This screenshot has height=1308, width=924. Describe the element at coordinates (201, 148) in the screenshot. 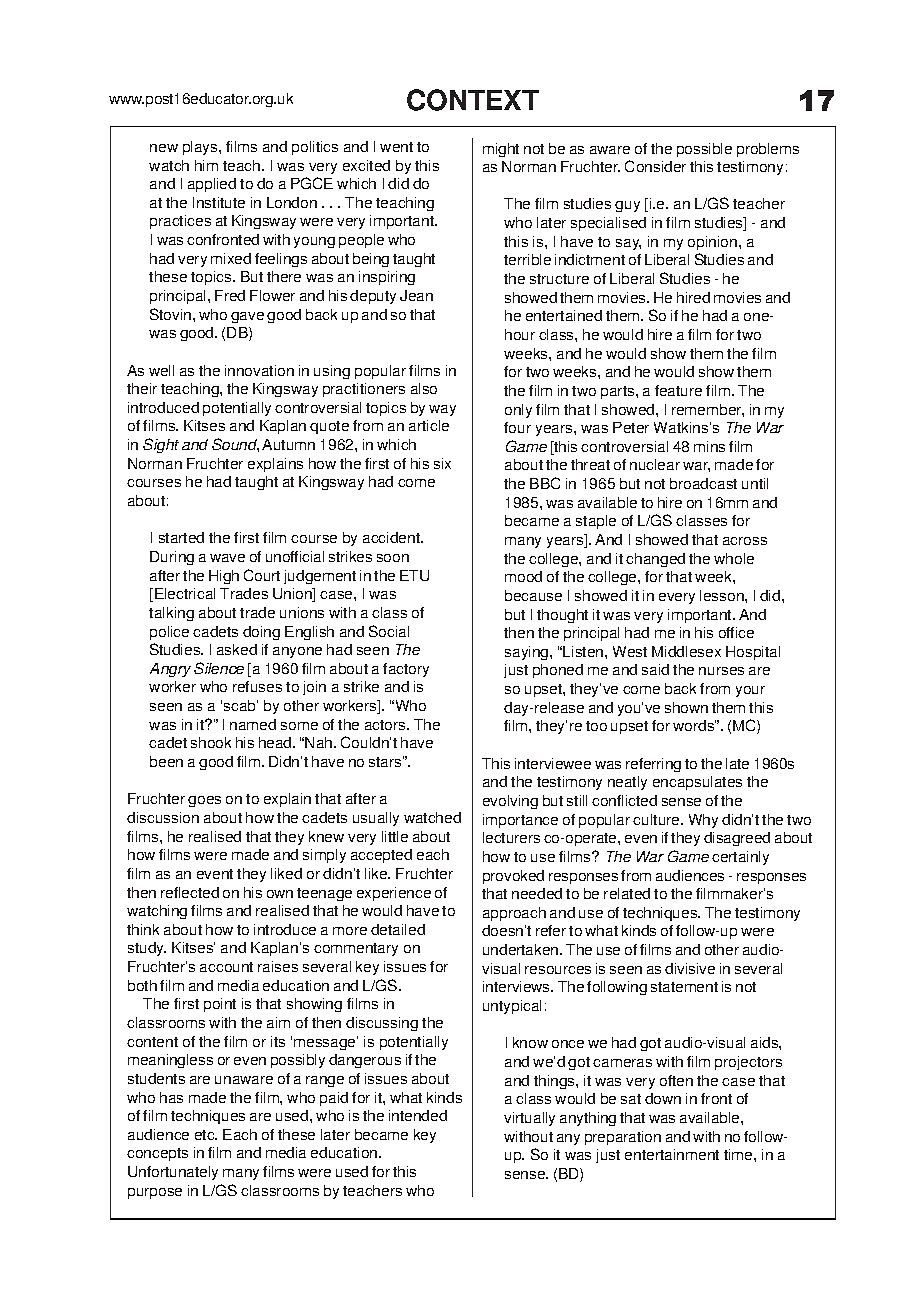

I see `plays` at that location.
